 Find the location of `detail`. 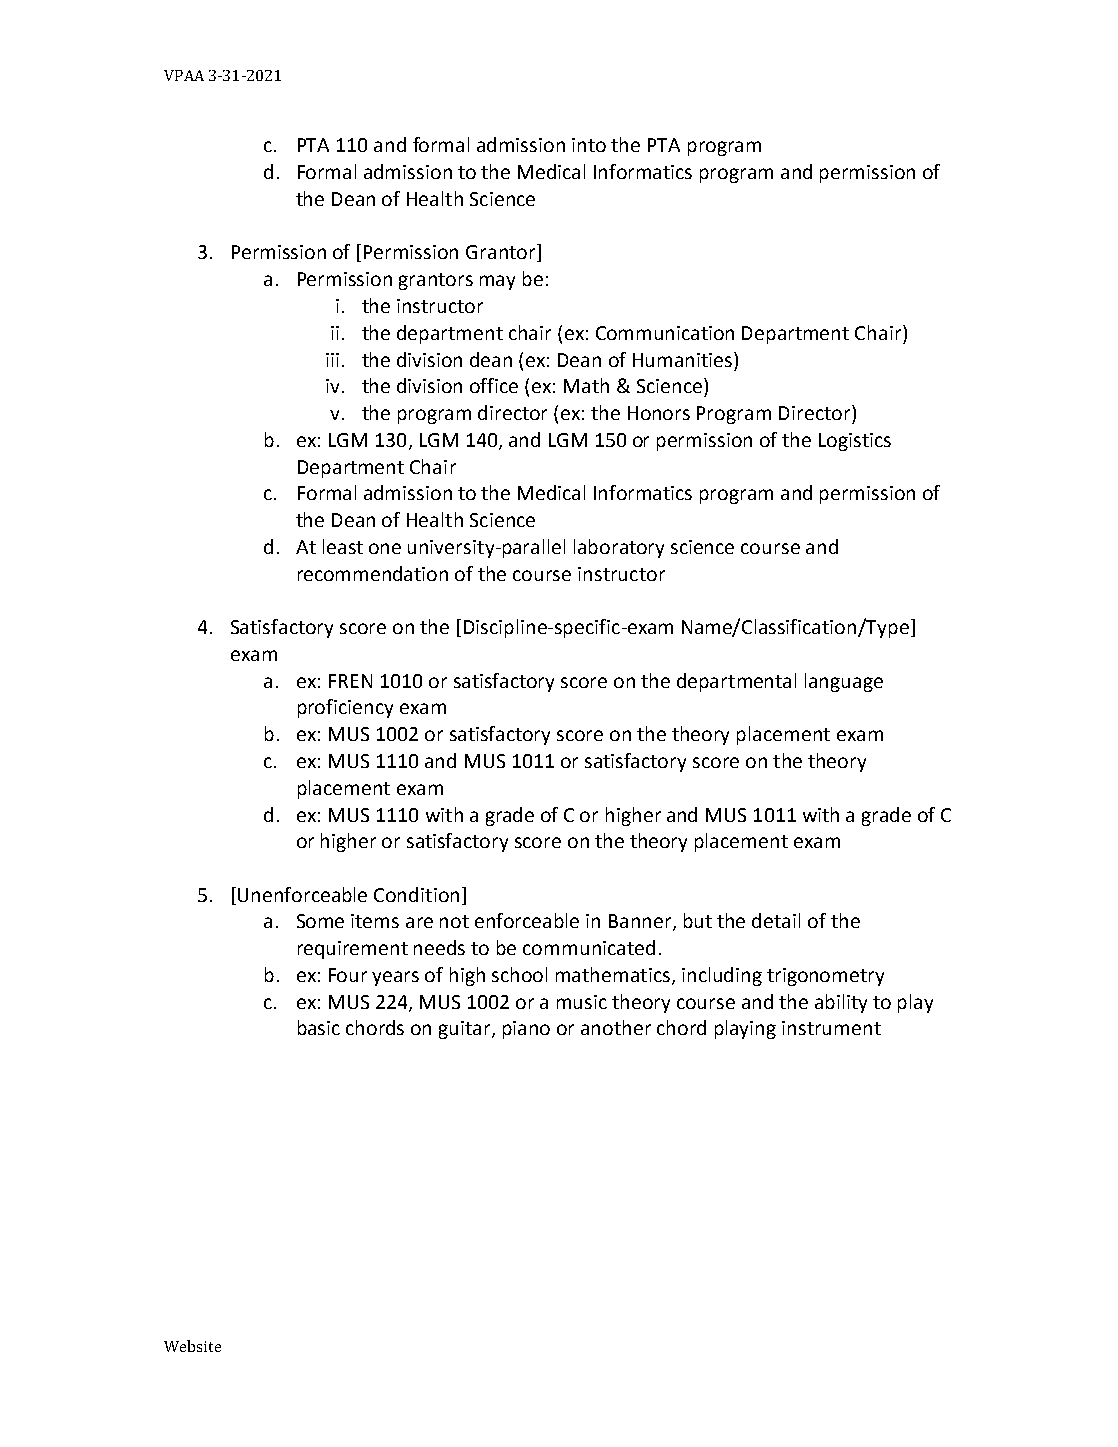

detail is located at coordinates (776, 920).
